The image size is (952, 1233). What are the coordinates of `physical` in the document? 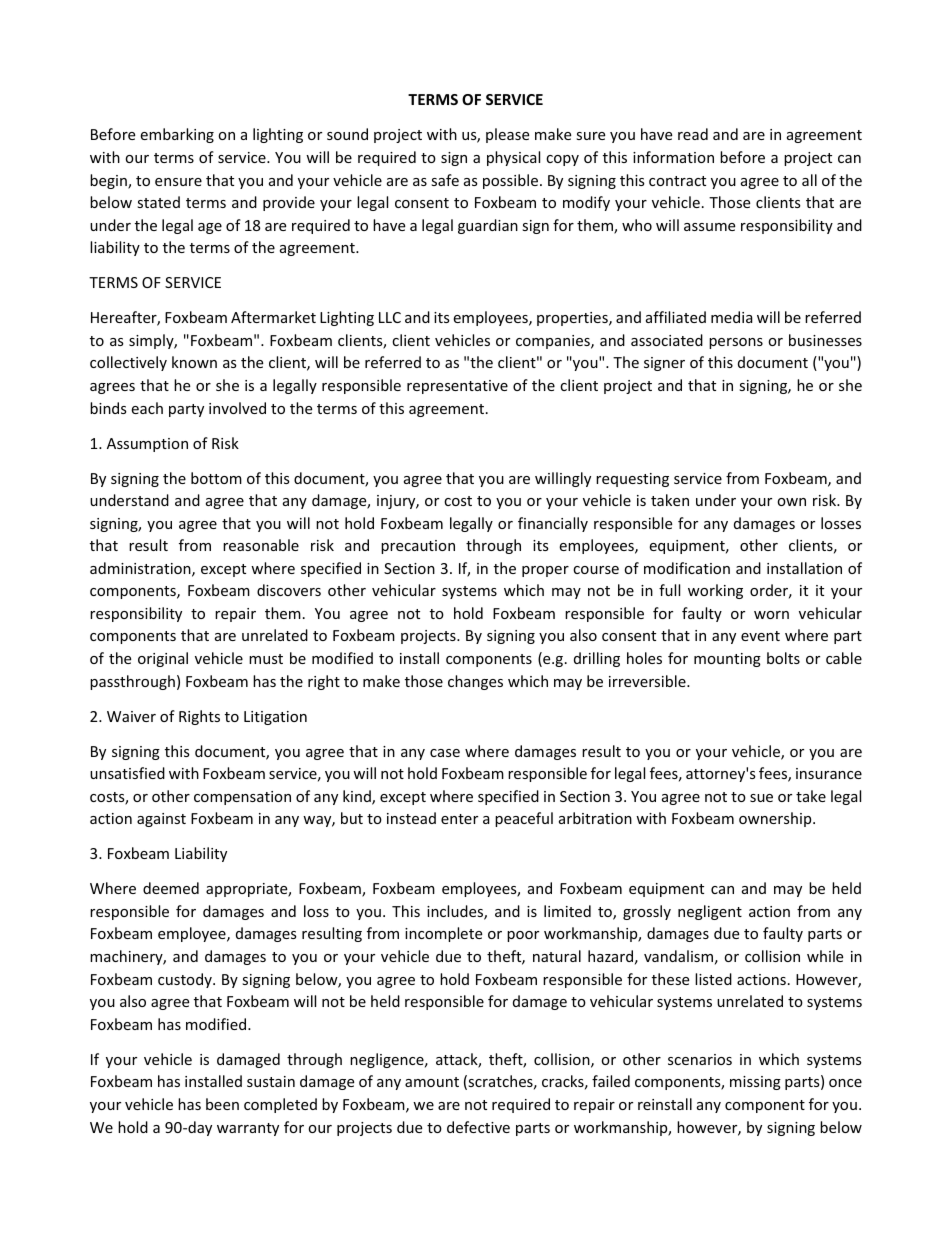 It's located at (513, 158).
